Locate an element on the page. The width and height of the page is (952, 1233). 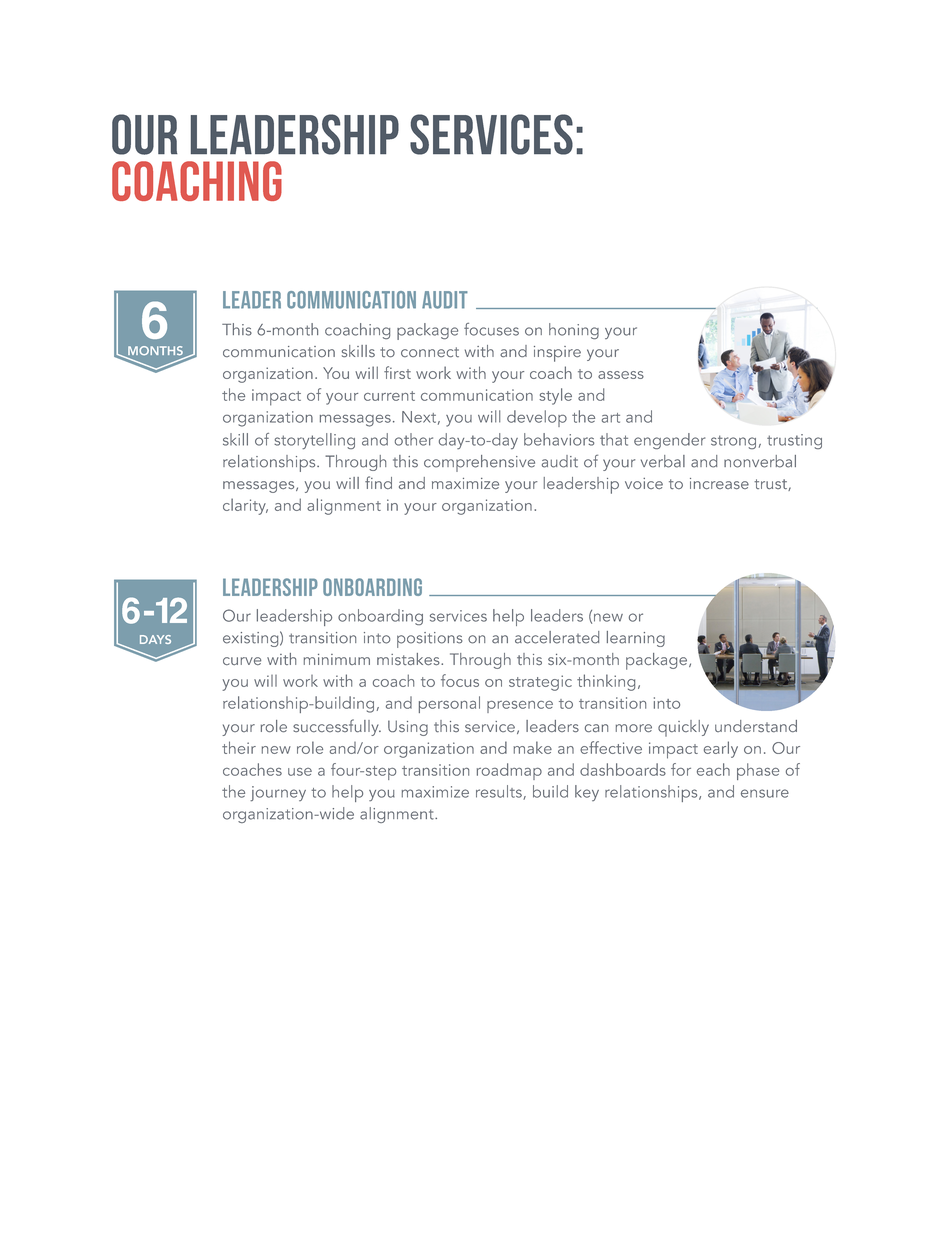
clarity is located at coordinates (245, 506).
